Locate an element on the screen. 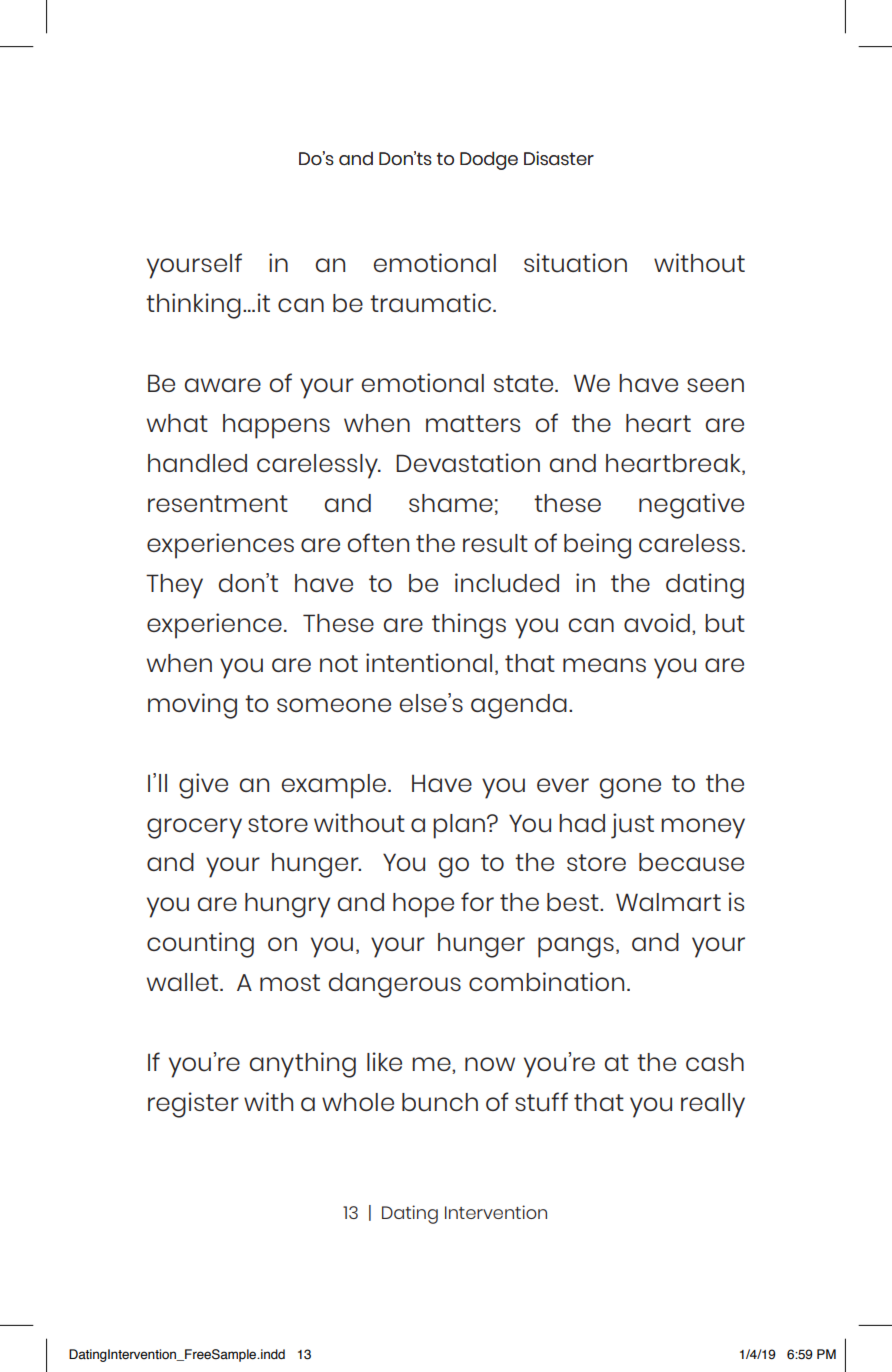 The height and width of the screenshot is (1372, 892). negative is located at coordinates (691, 506).
